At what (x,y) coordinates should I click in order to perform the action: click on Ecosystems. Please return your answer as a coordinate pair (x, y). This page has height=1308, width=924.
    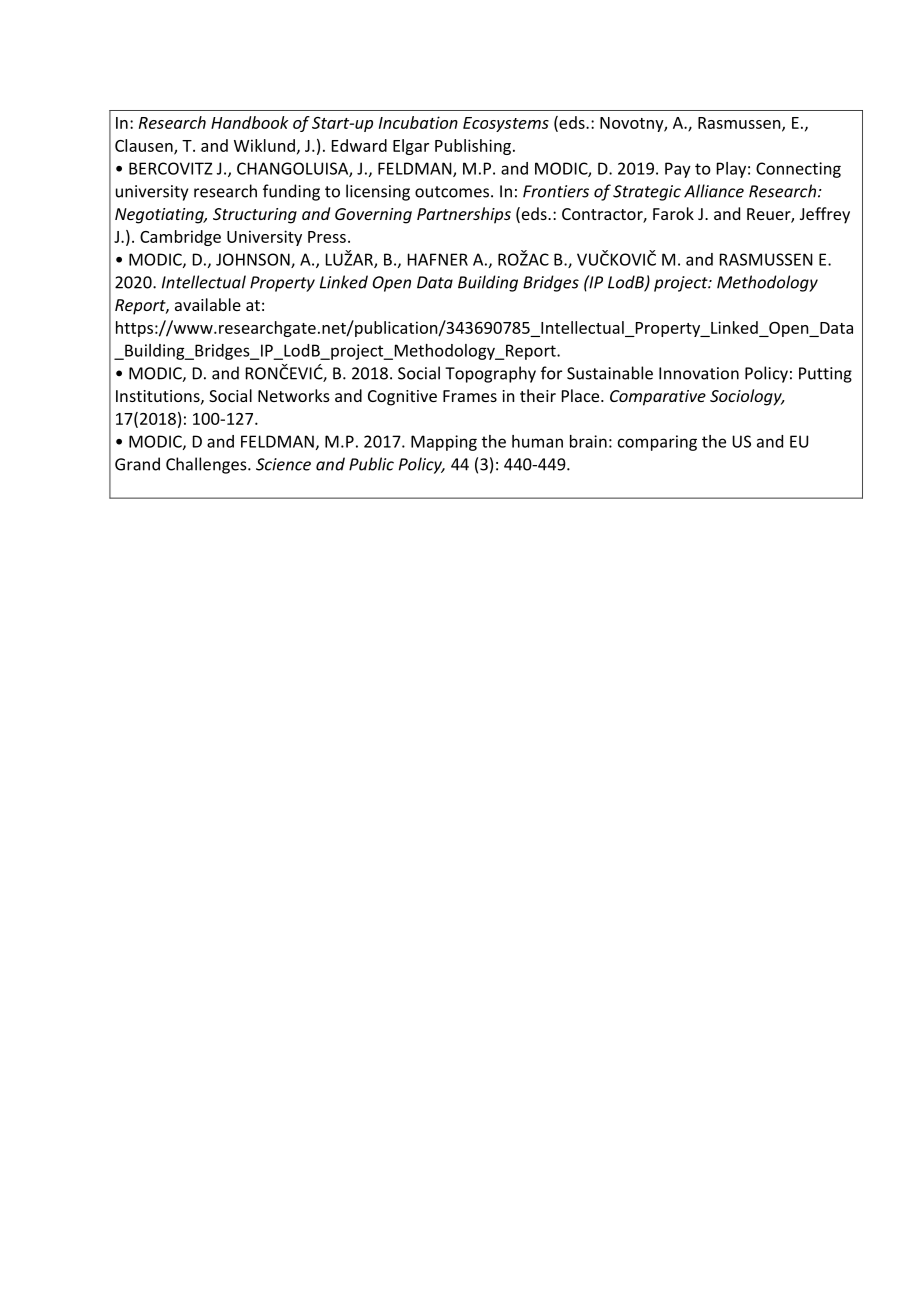
    Looking at the image, I should click on (506, 124).
